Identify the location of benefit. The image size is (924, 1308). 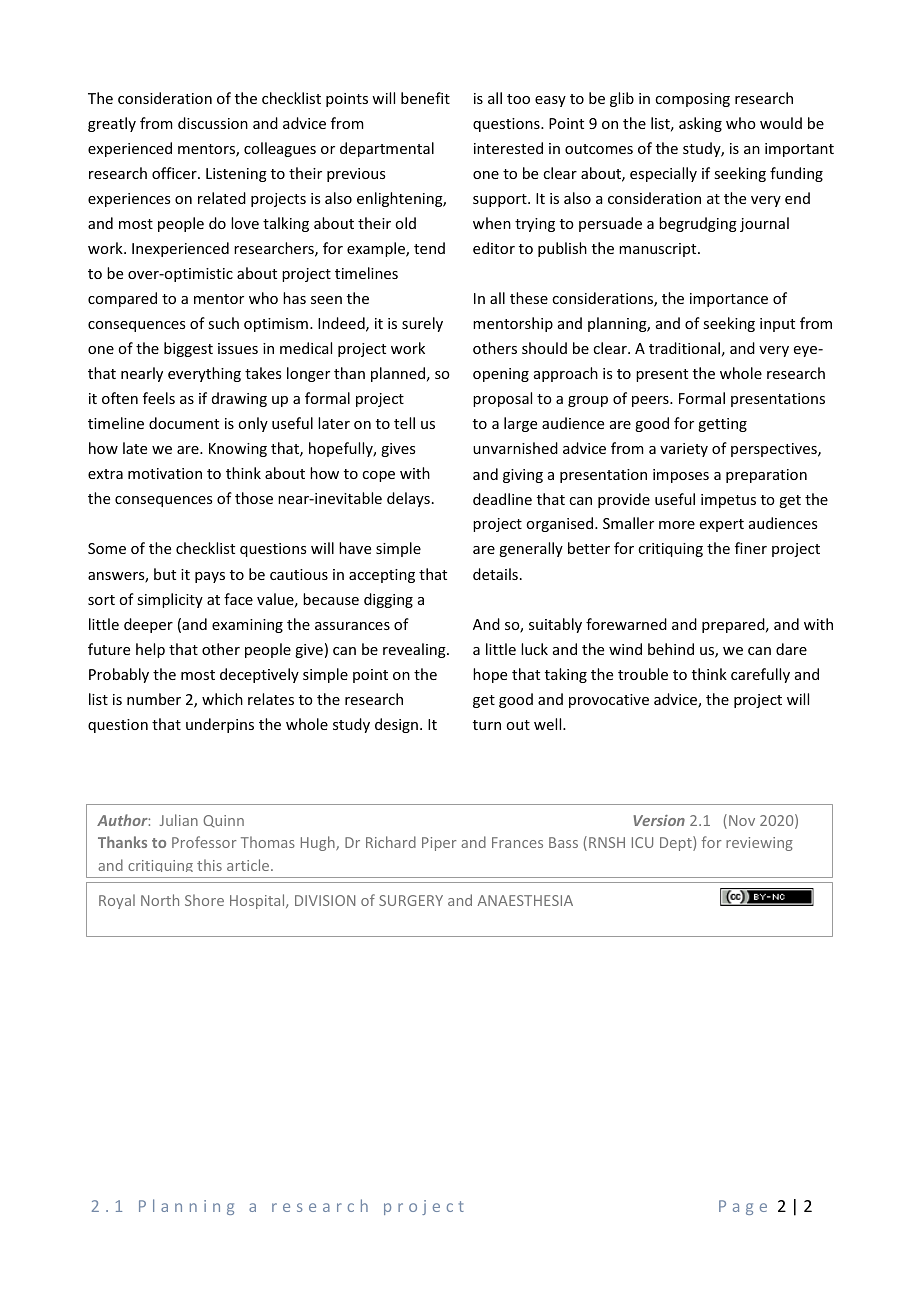
(425, 98).
